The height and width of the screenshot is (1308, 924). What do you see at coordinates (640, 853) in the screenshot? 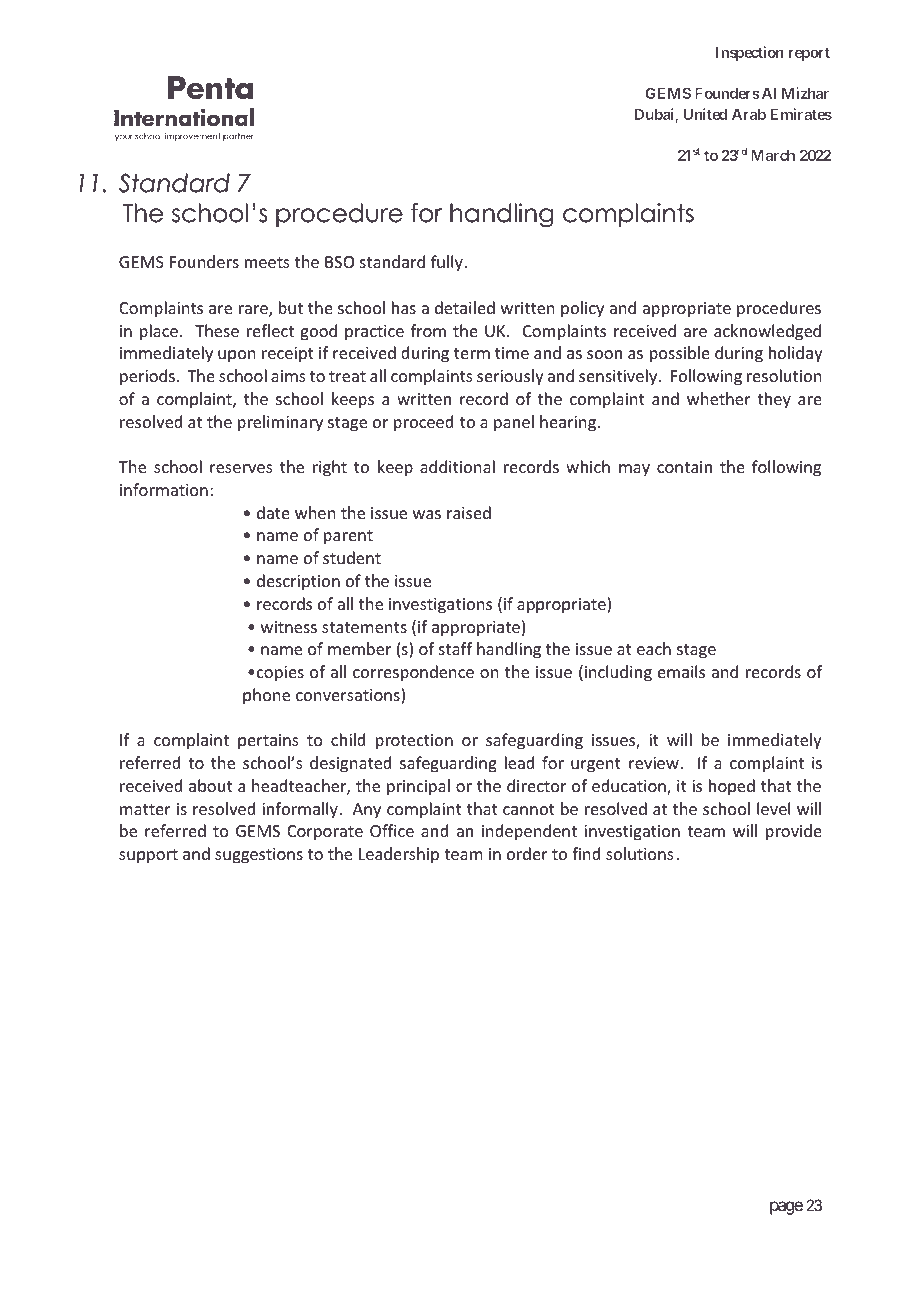
I see `solutions` at bounding box center [640, 853].
